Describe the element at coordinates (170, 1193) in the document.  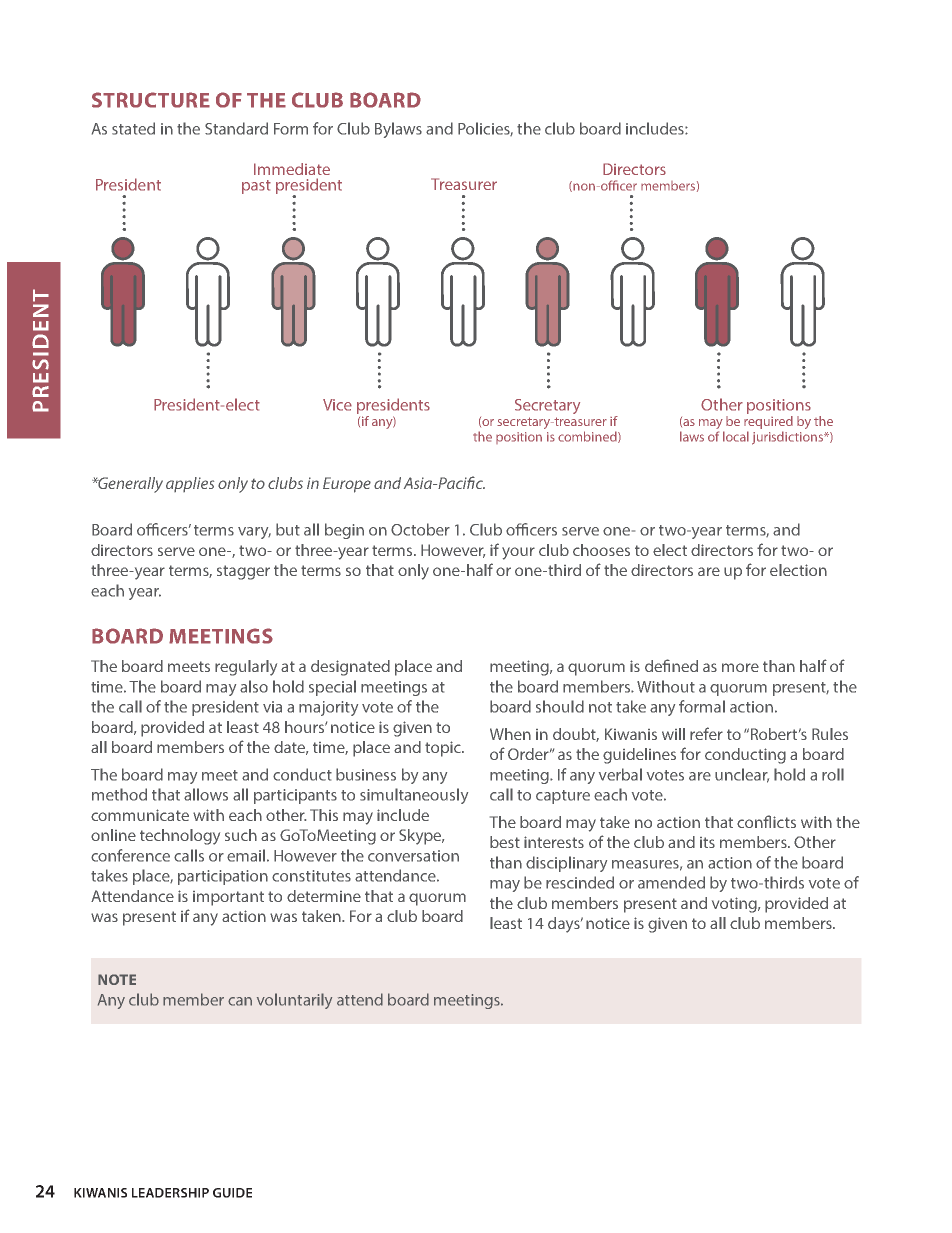
I see `LEADERSHIP` at that location.
